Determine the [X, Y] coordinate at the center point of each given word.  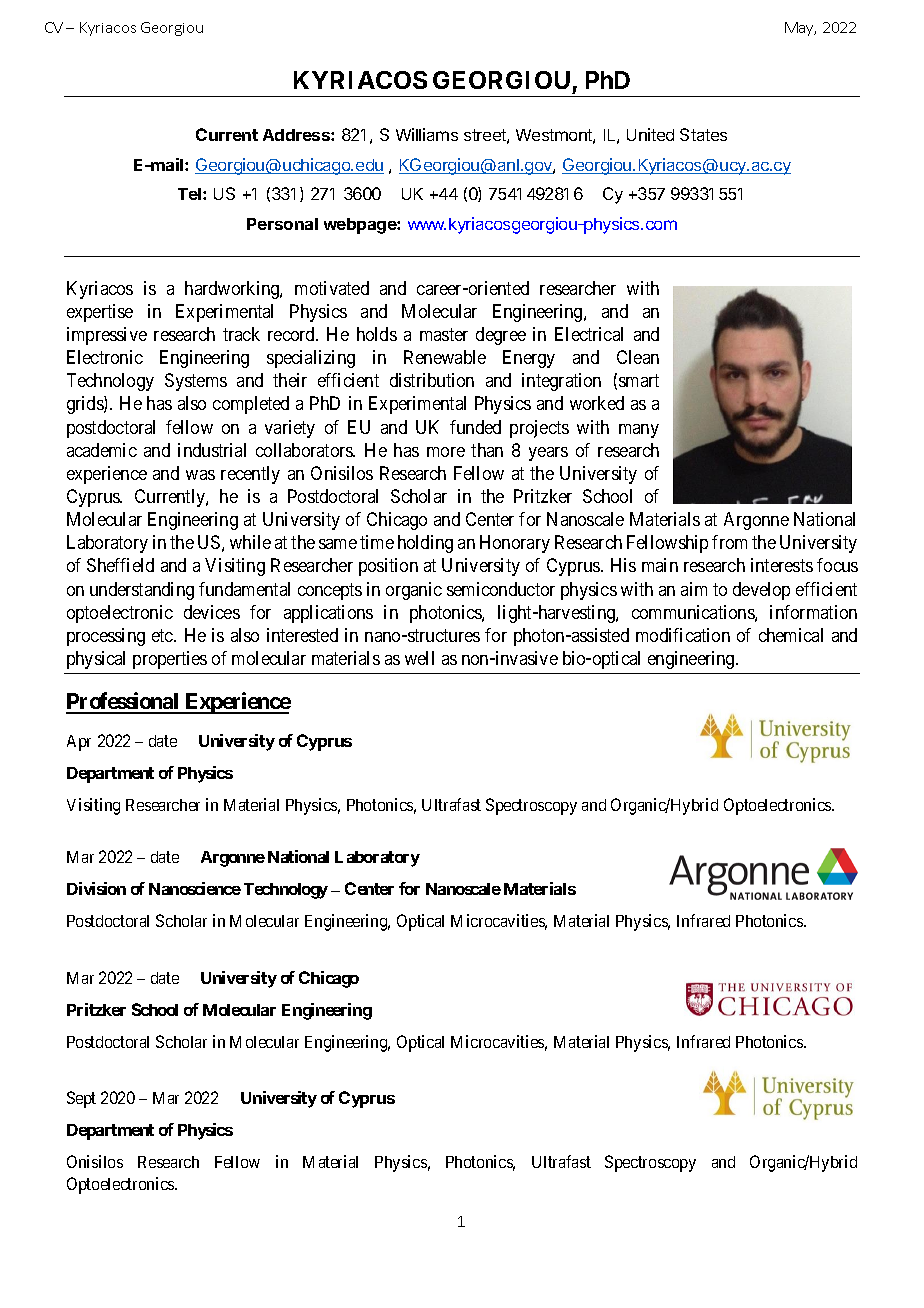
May [800, 29]
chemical [791, 635]
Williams [427, 134]
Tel [189, 194]
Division [96, 888]
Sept [81, 1099]
